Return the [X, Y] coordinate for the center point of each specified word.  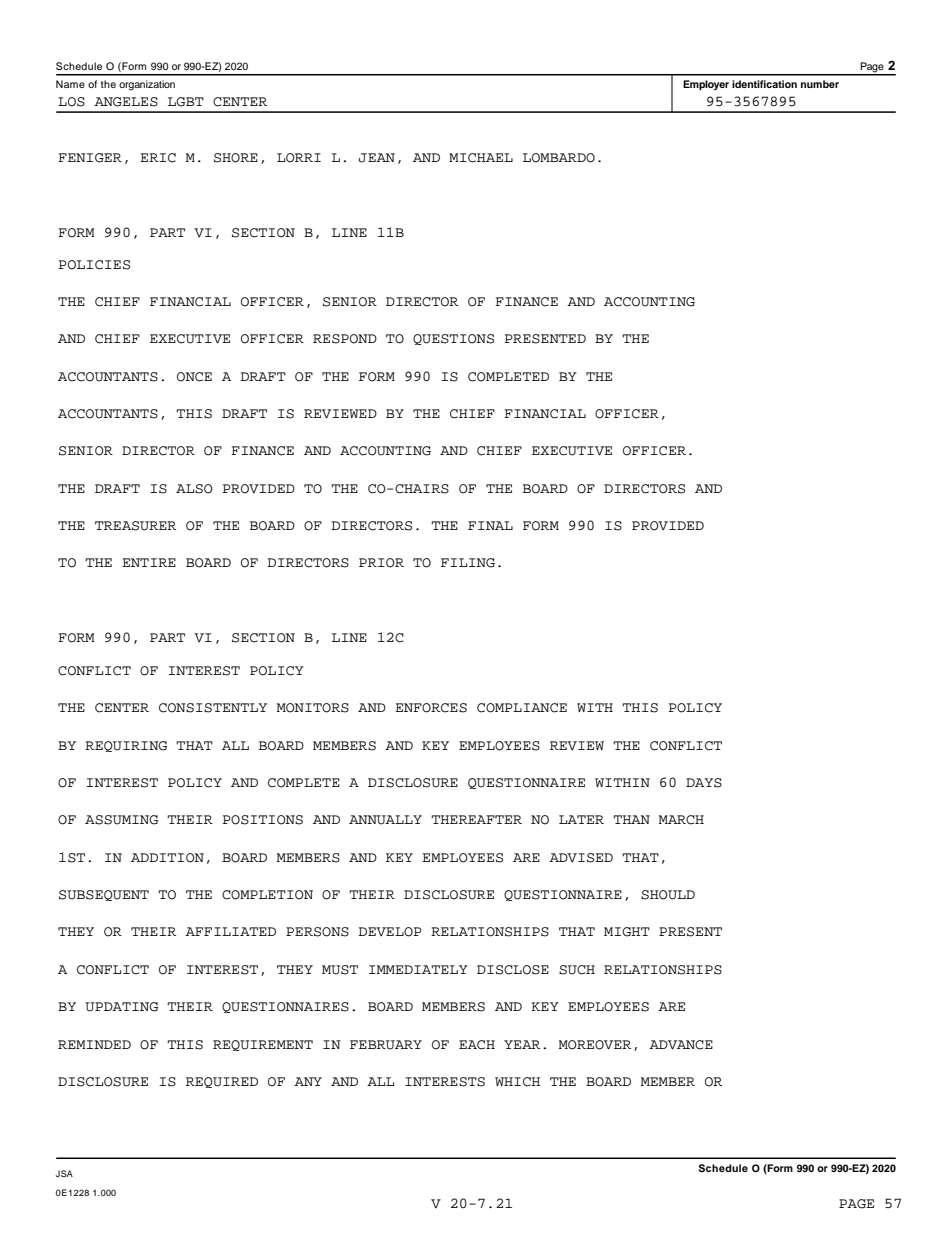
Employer [706, 85]
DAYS [704, 783]
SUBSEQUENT [104, 895]
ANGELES [126, 102]
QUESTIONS [453, 339]
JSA [64, 1173]
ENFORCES [431, 708]
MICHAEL [481, 158]
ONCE [194, 377]
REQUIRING [126, 746]
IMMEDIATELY [418, 969]
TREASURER [135, 526]
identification [764, 84]
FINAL [490, 525]
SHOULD [668, 895]
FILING [468, 563]
